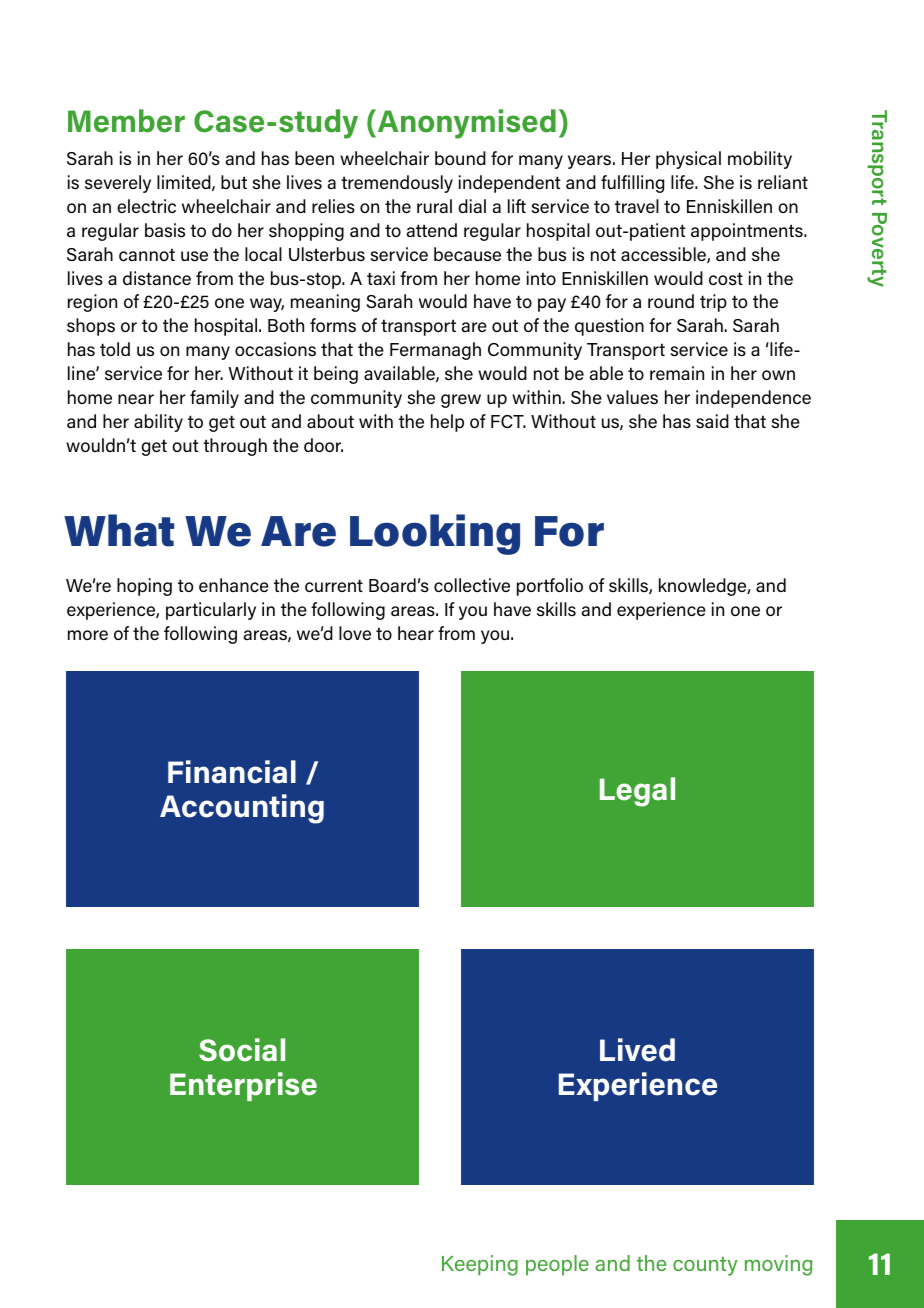  Describe the element at coordinates (211, 611) in the screenshot. I see `particularly` at that location.
